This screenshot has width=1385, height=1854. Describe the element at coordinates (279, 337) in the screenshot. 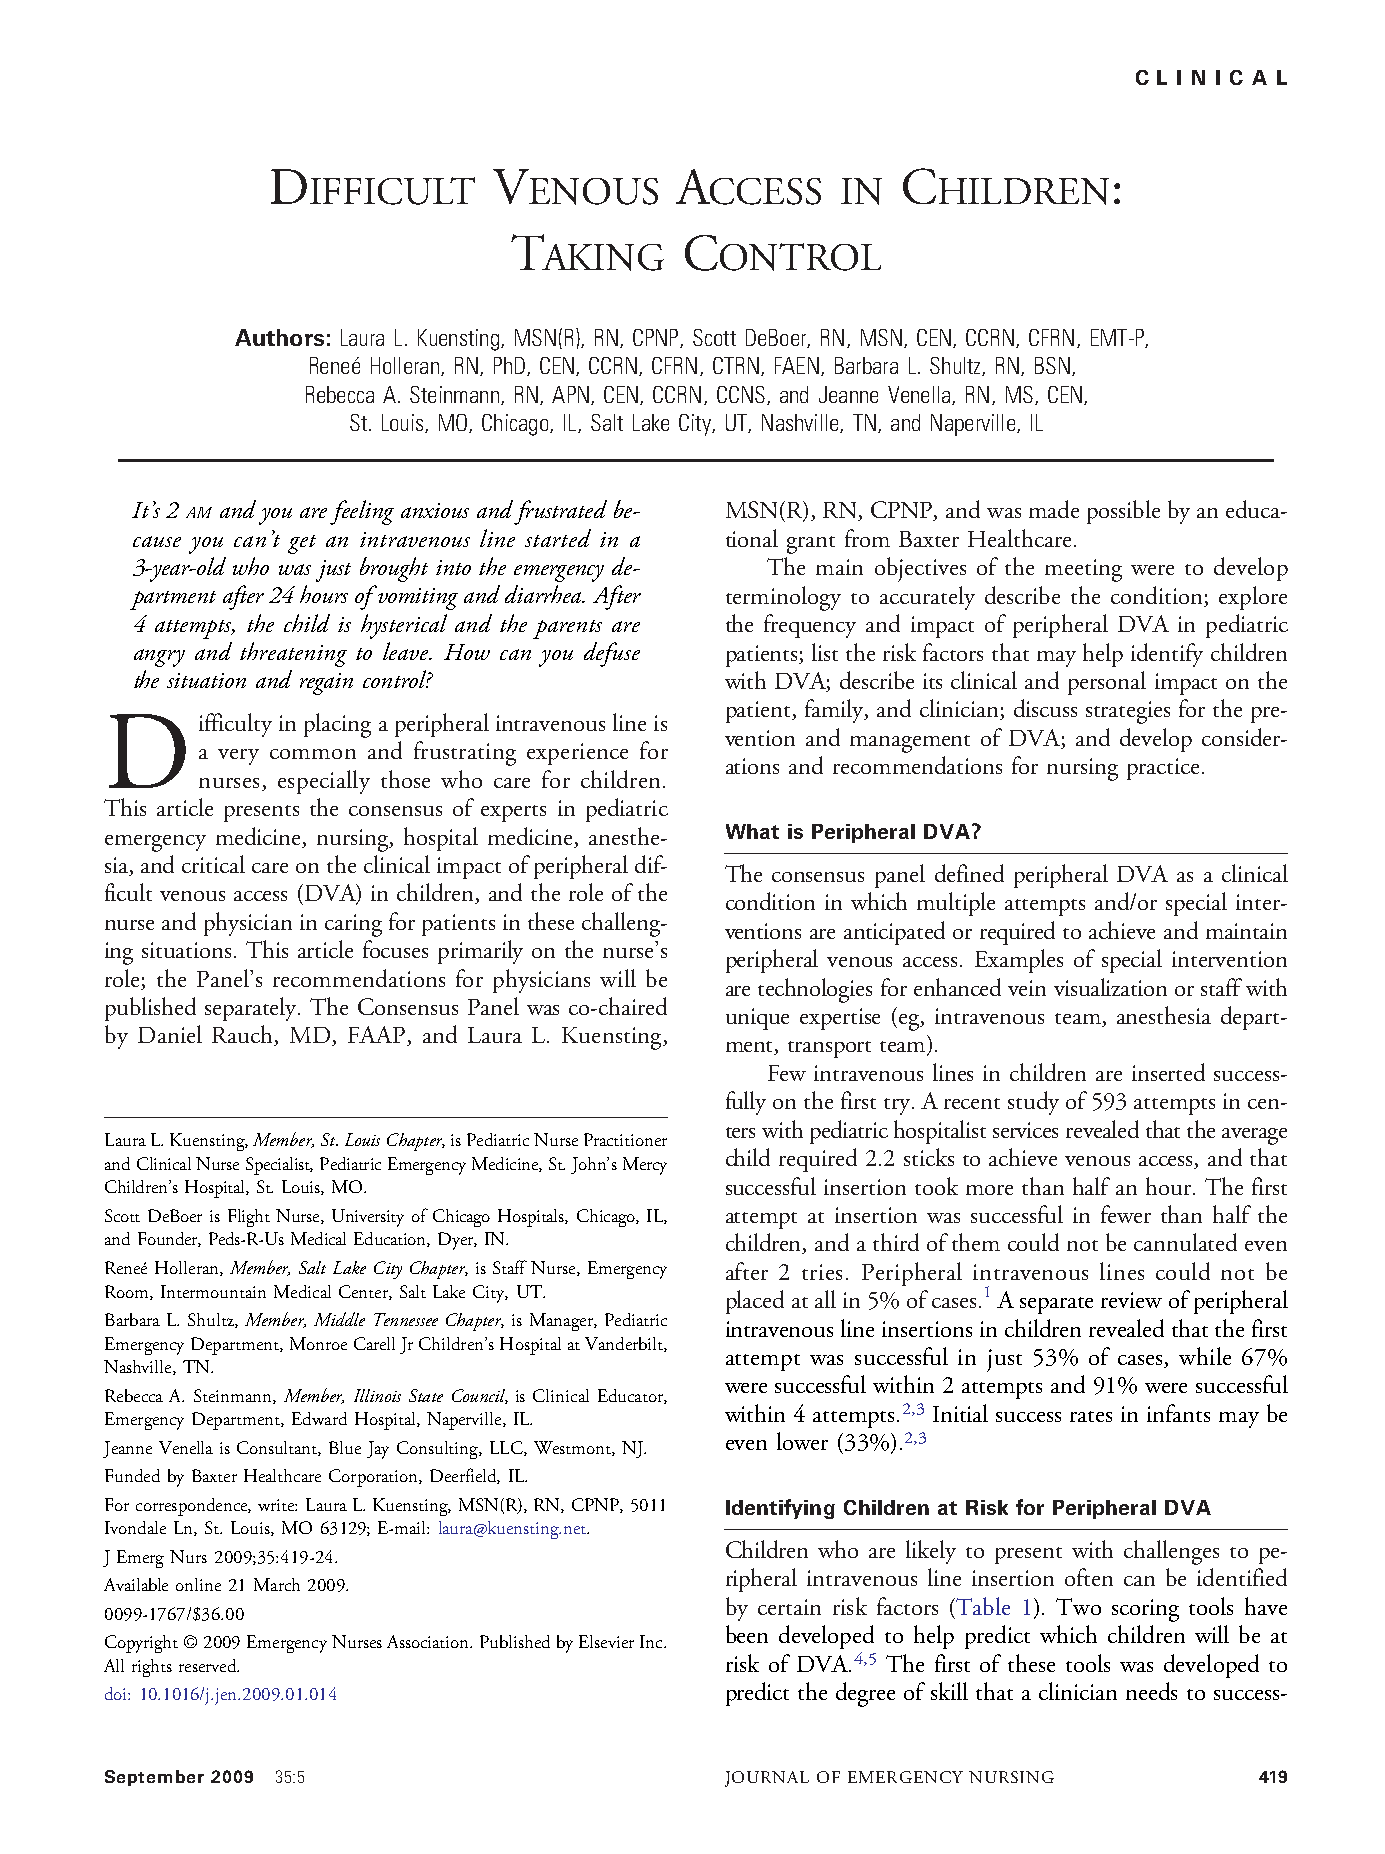

I see `Authors` at that location.
